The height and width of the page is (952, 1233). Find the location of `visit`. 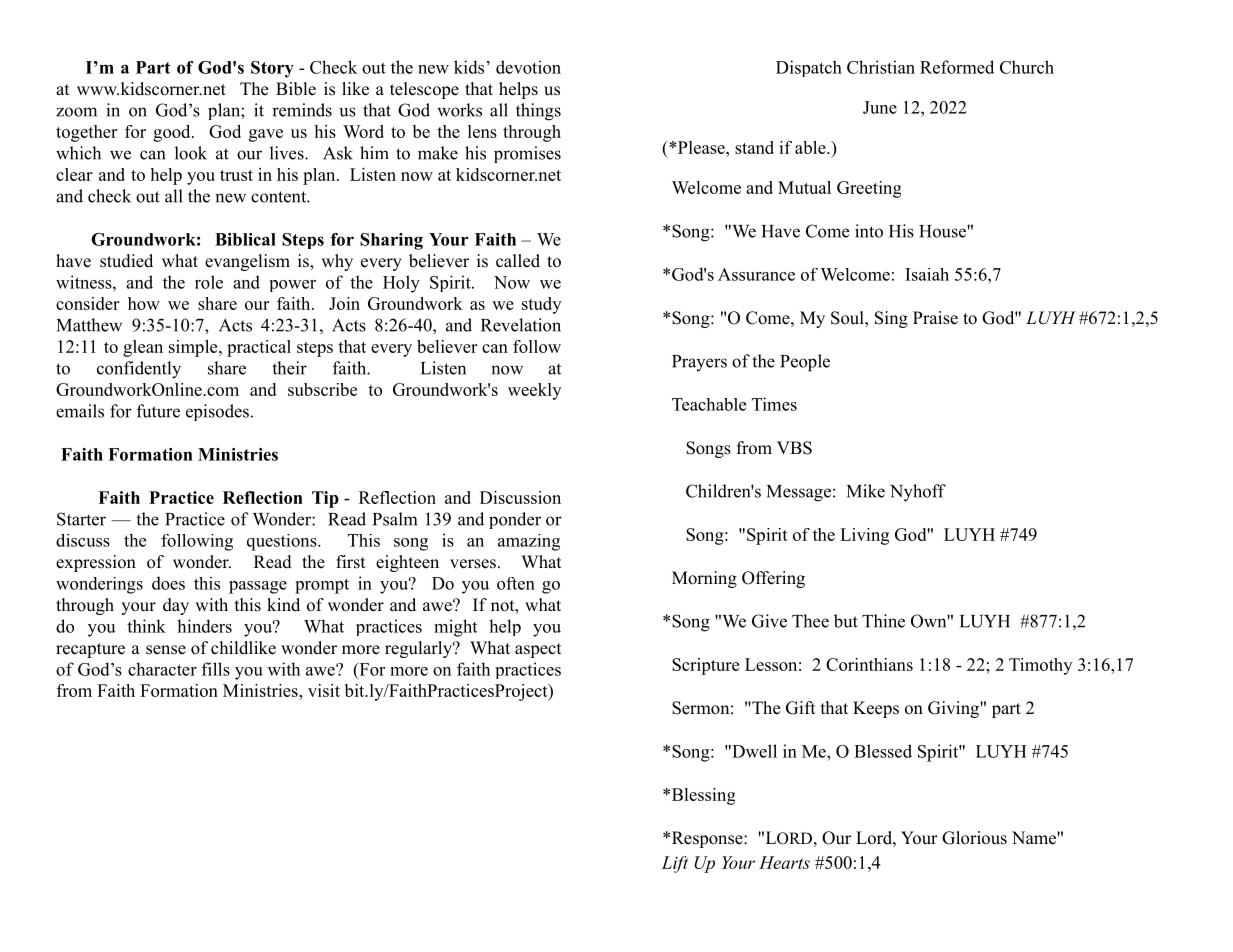

visit is located at coordinates (324, 690).
